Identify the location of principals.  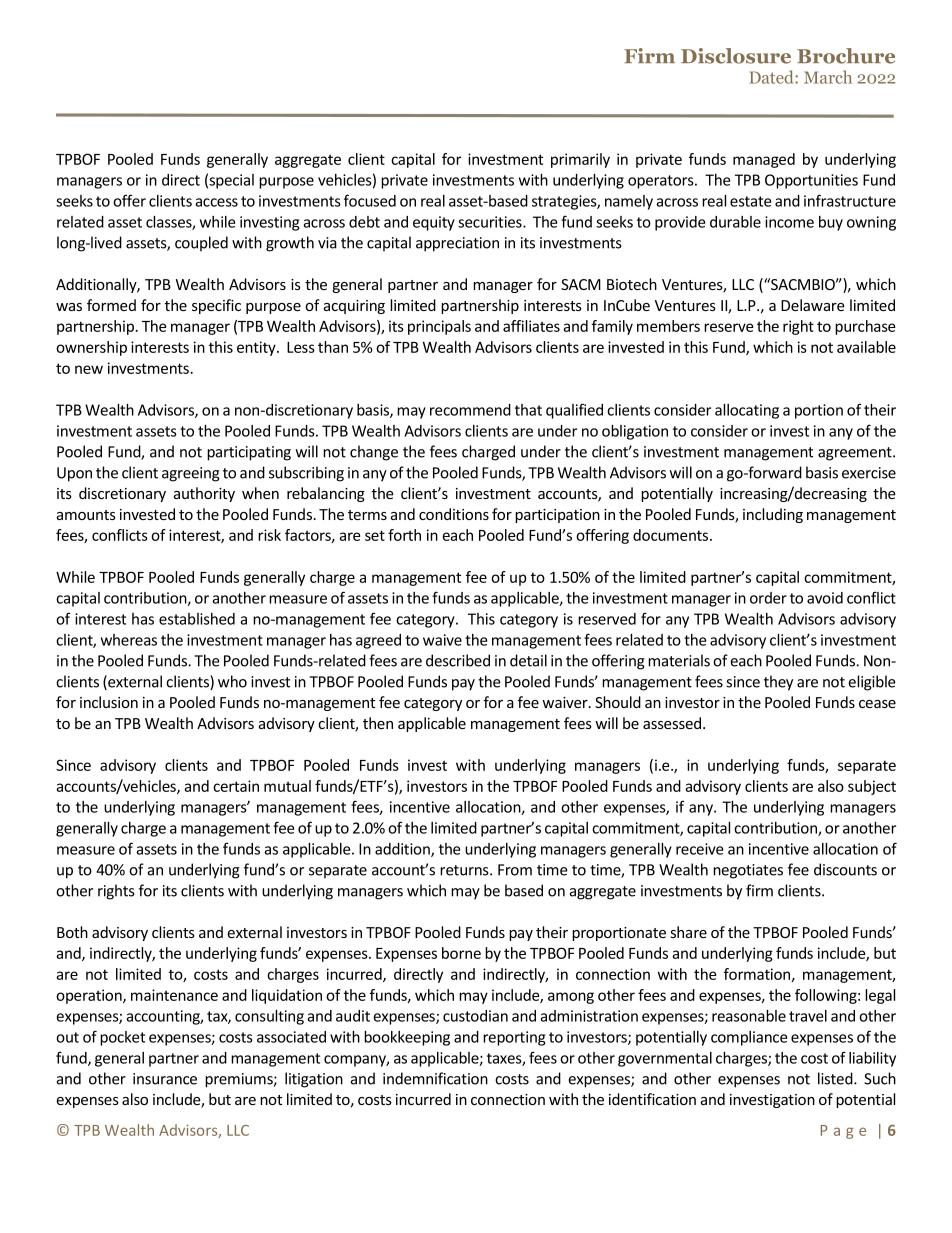
(439, 327).
